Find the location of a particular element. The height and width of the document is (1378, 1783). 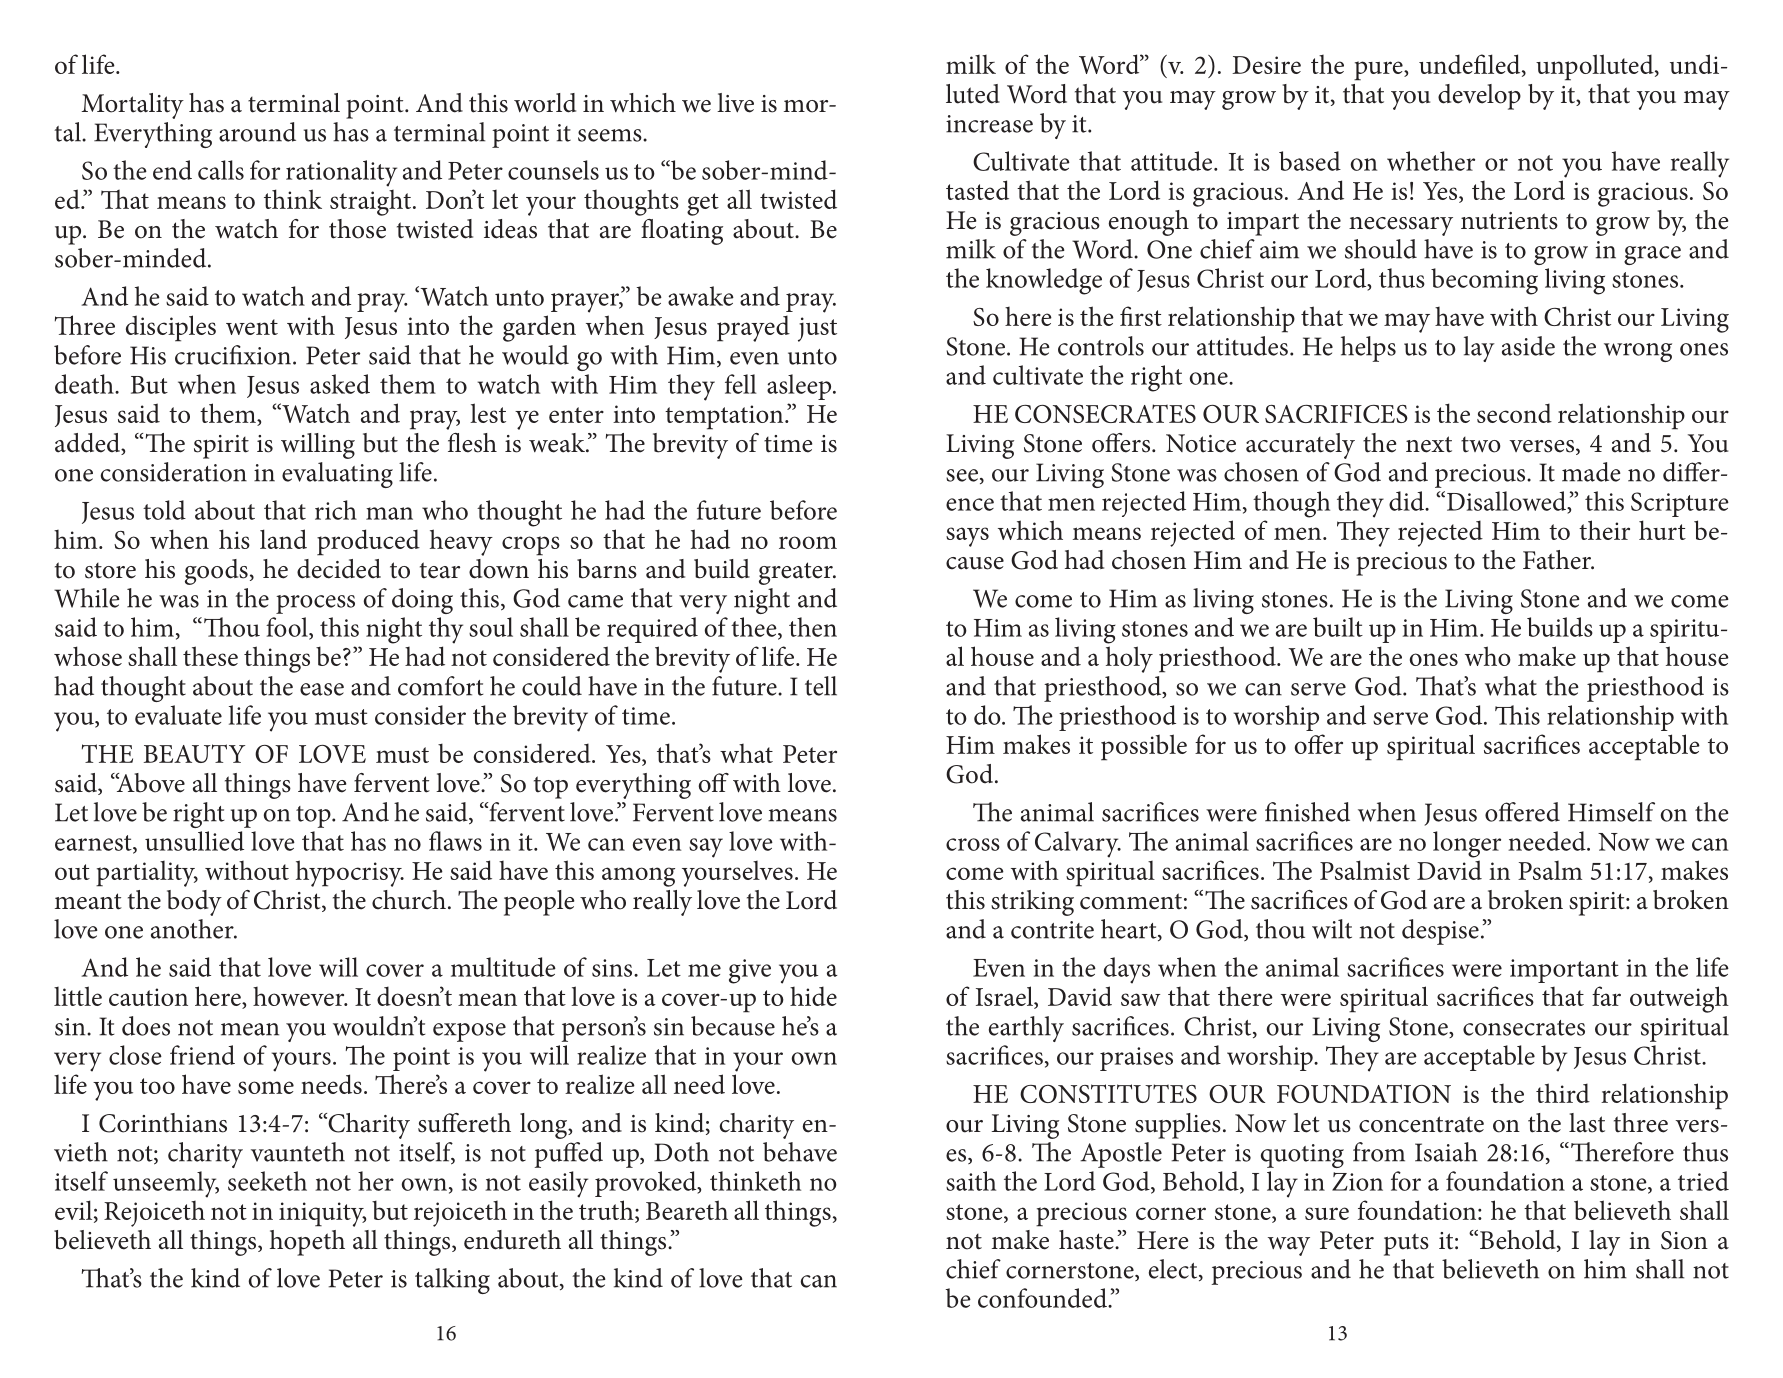

evaluating is located at coordinates (337, 475).
